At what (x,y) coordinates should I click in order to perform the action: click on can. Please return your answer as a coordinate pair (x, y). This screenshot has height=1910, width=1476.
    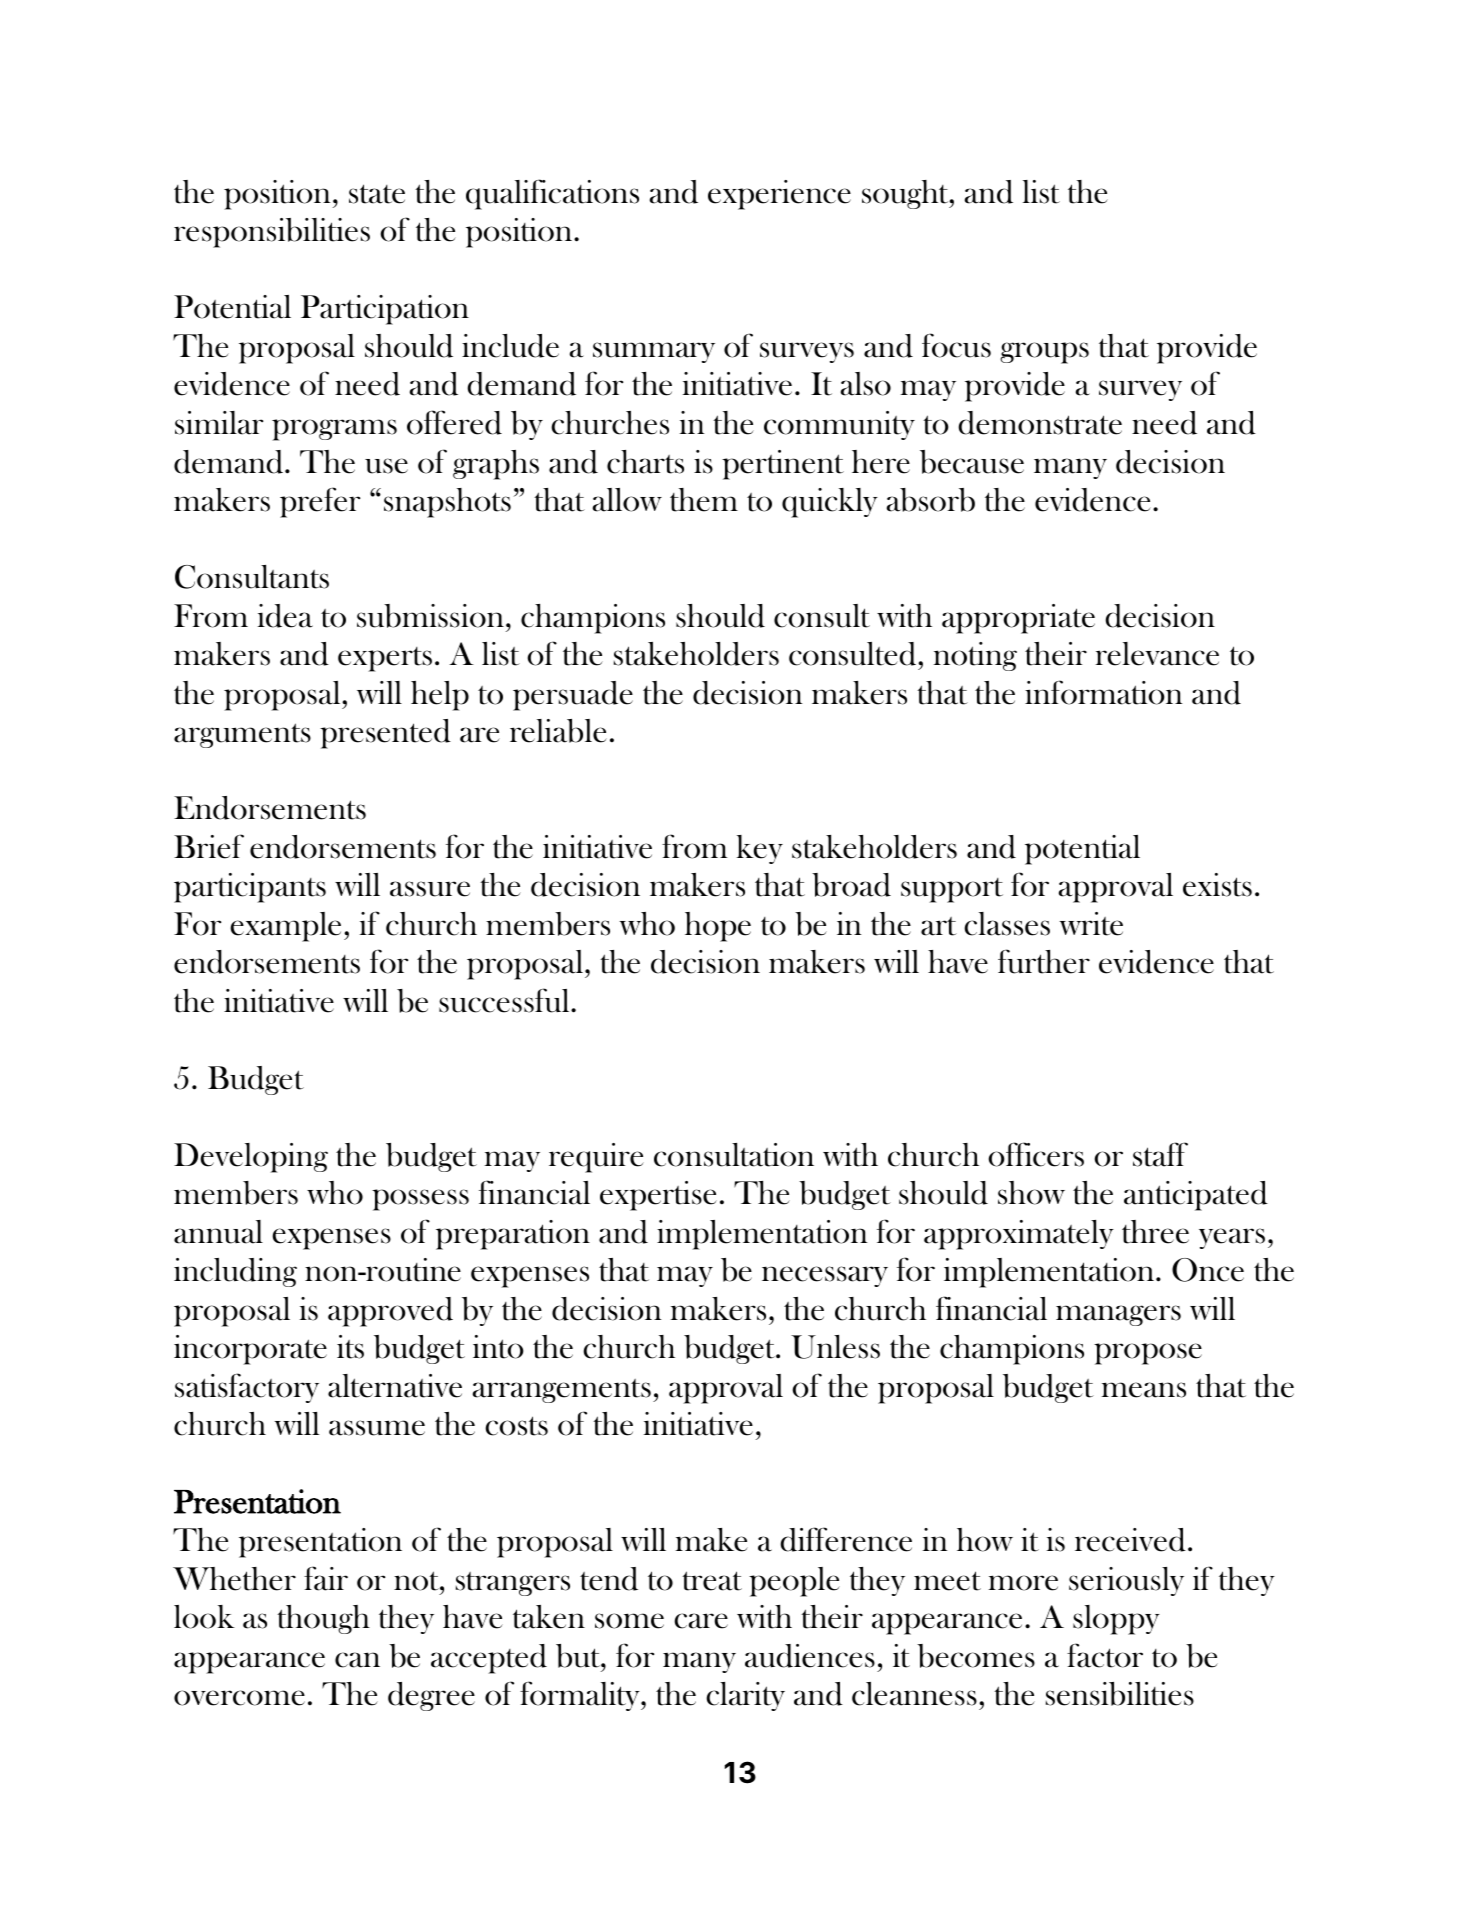
    Looking at the image, I should click on (357, 1660).
